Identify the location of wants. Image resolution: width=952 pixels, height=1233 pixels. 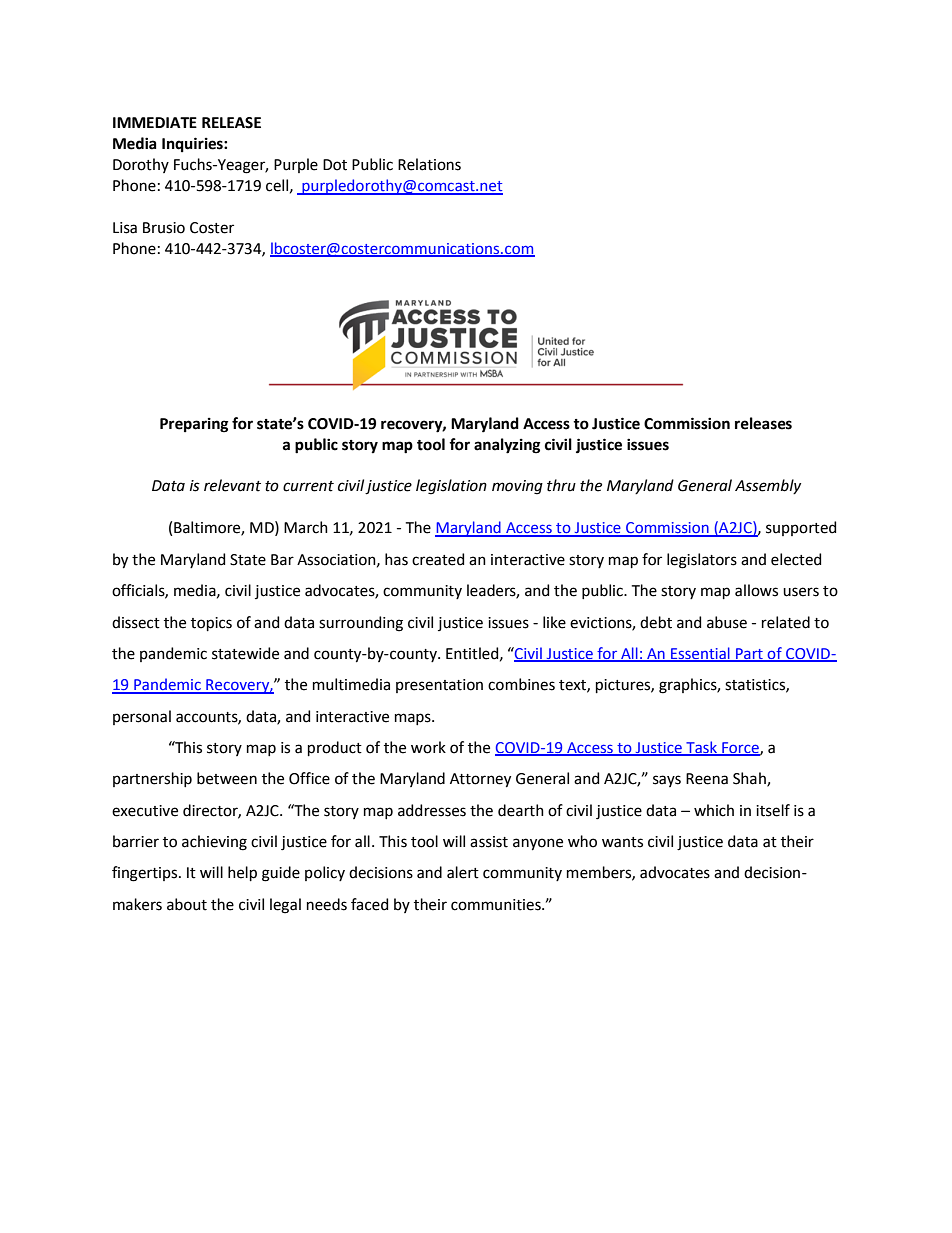
(622, 842).
